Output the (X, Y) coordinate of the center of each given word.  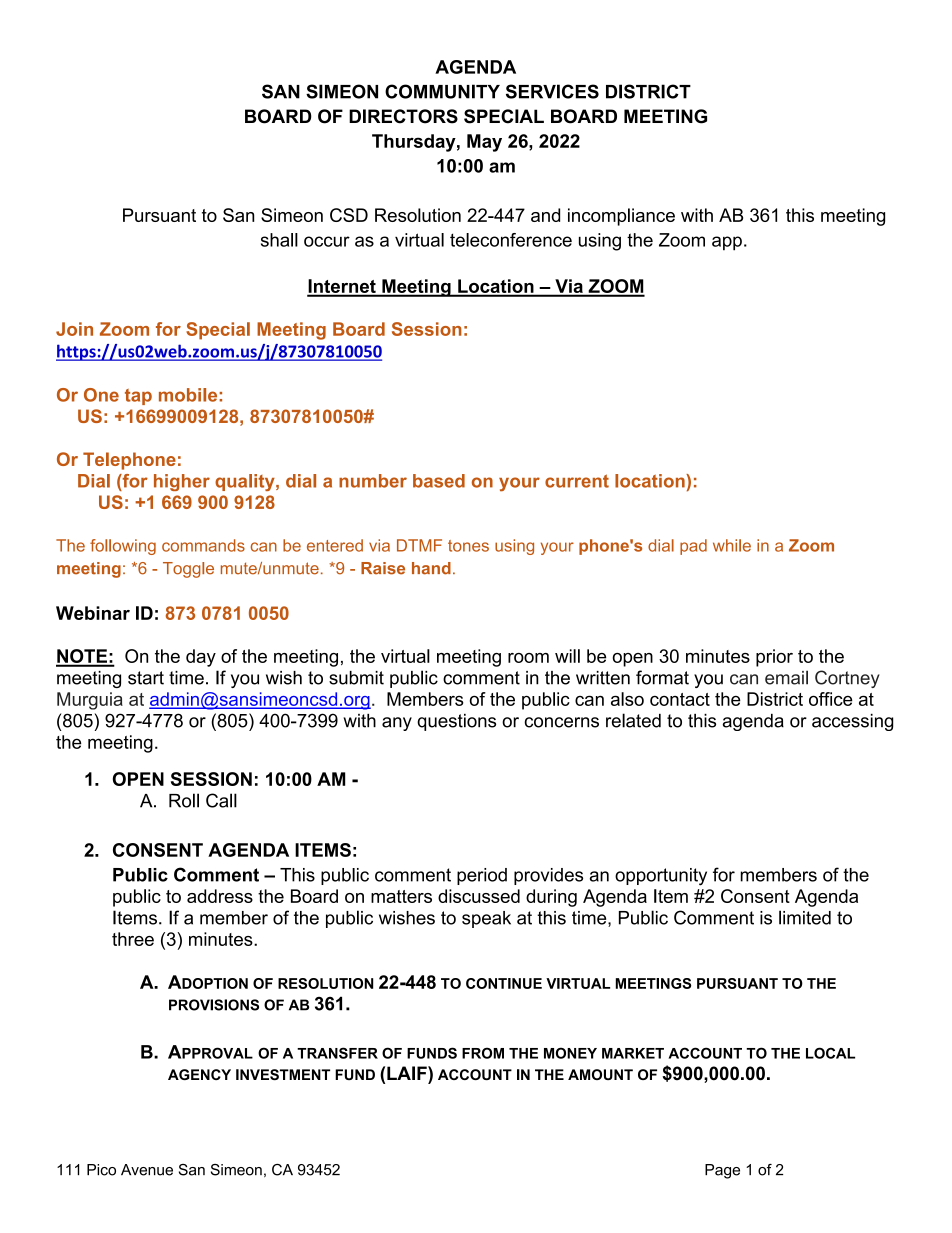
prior (774, 658)
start (146, 678)
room (528, 658)
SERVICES (552, 91)
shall (279, 240)
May (484, 143)
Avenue (147, 1170)
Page (722, 1171)
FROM (483, 1053)
